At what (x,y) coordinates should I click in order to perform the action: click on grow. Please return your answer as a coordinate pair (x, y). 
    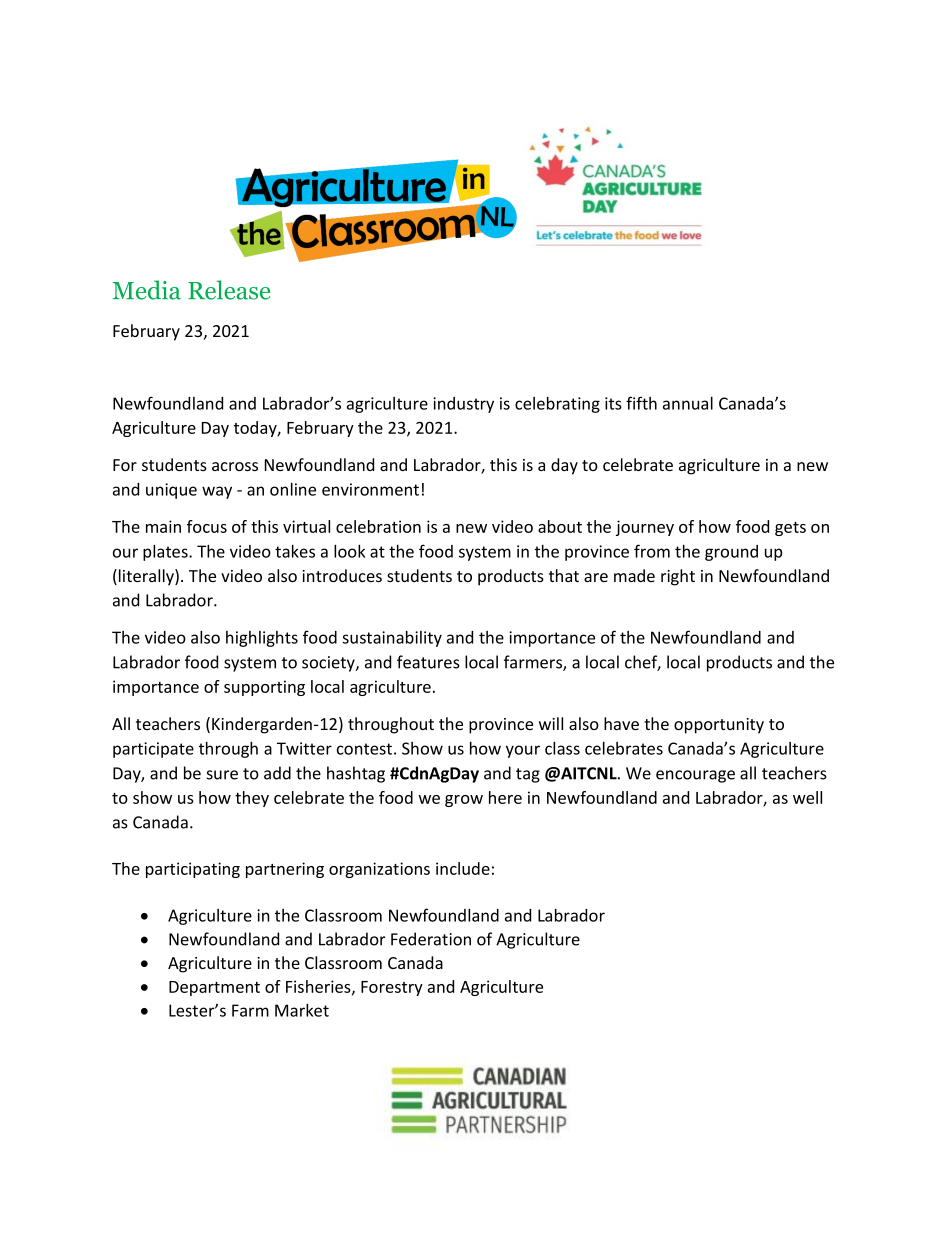
    Looking at the image, I should click on (464, 801).
